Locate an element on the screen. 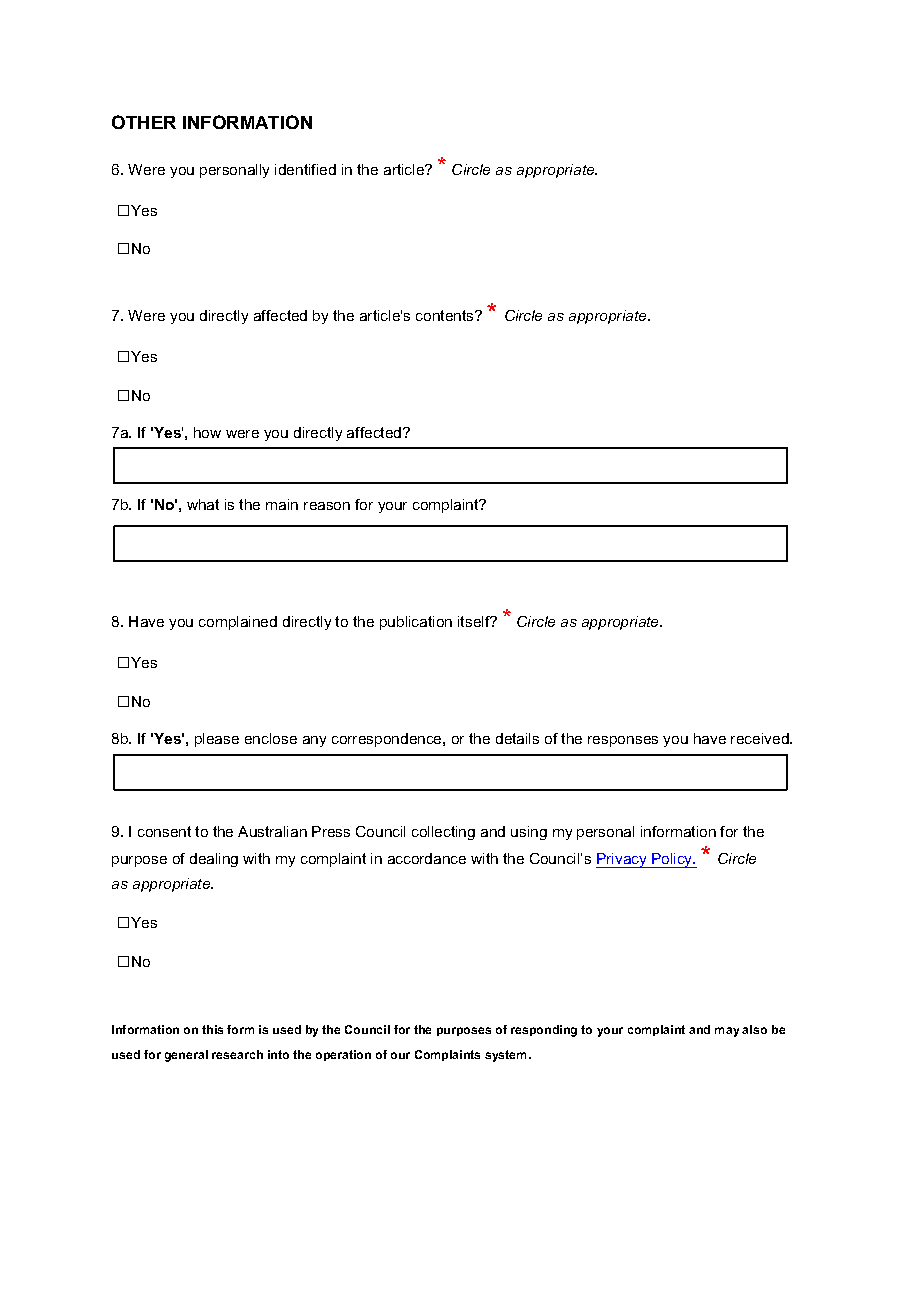 This screenshot has width=924, height=1308. consent is located at coordinates (164, 831).
